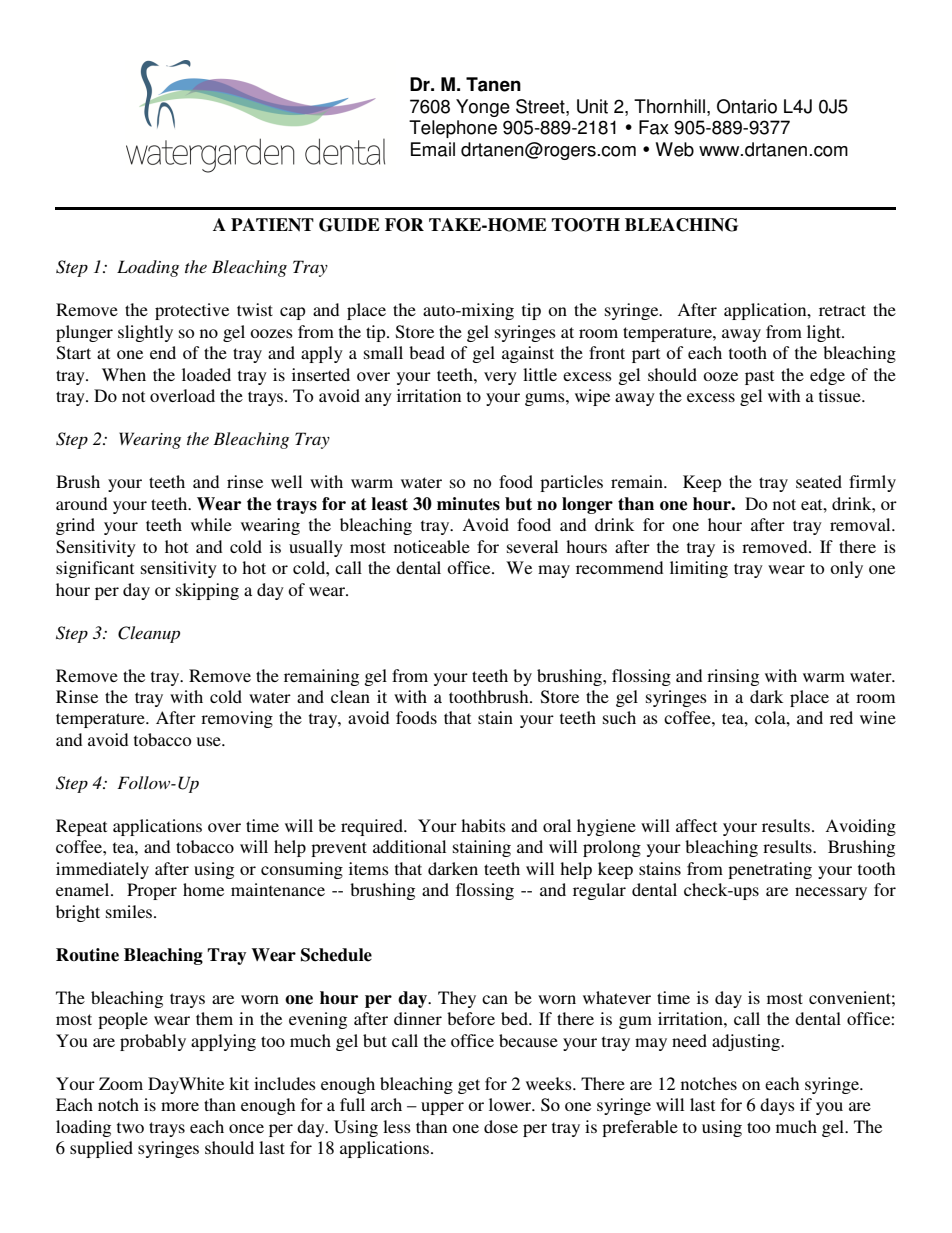 The height and width of the screenshot is (1233, 952). I want to click on very, so click(500, 378).
